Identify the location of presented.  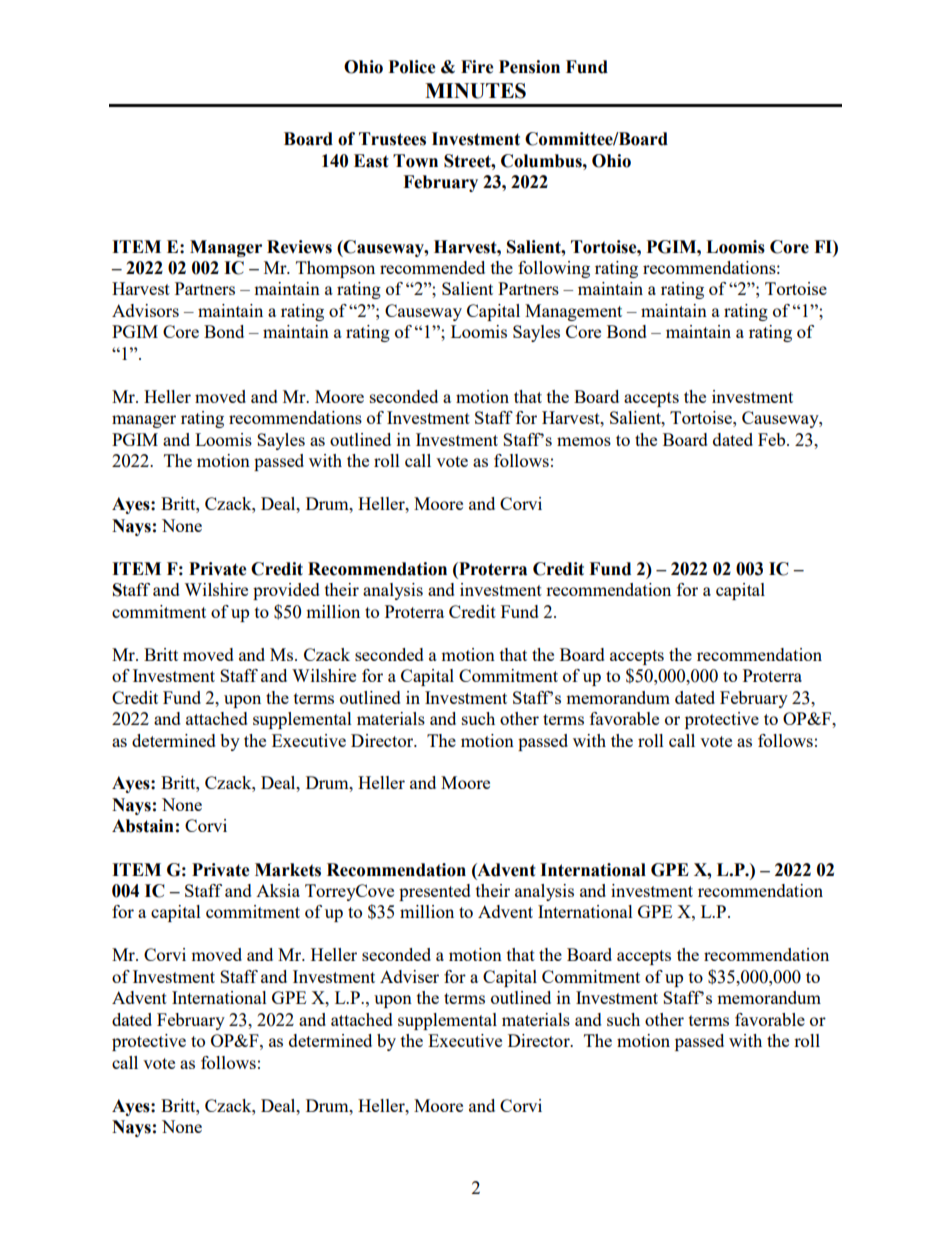
(435, 892).
